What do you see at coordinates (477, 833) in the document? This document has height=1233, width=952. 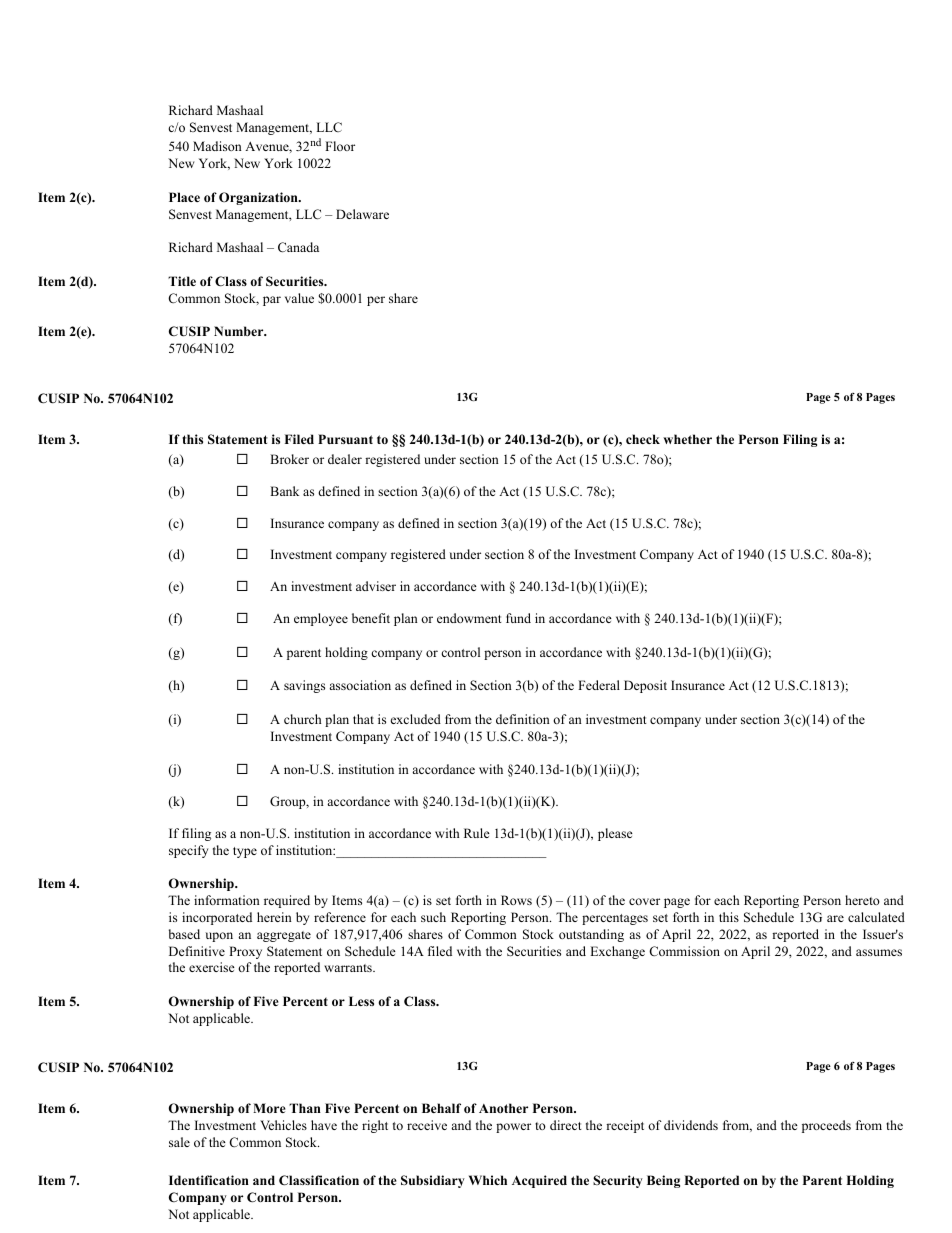 I see `Rule` at bounding box center [477, 833].
